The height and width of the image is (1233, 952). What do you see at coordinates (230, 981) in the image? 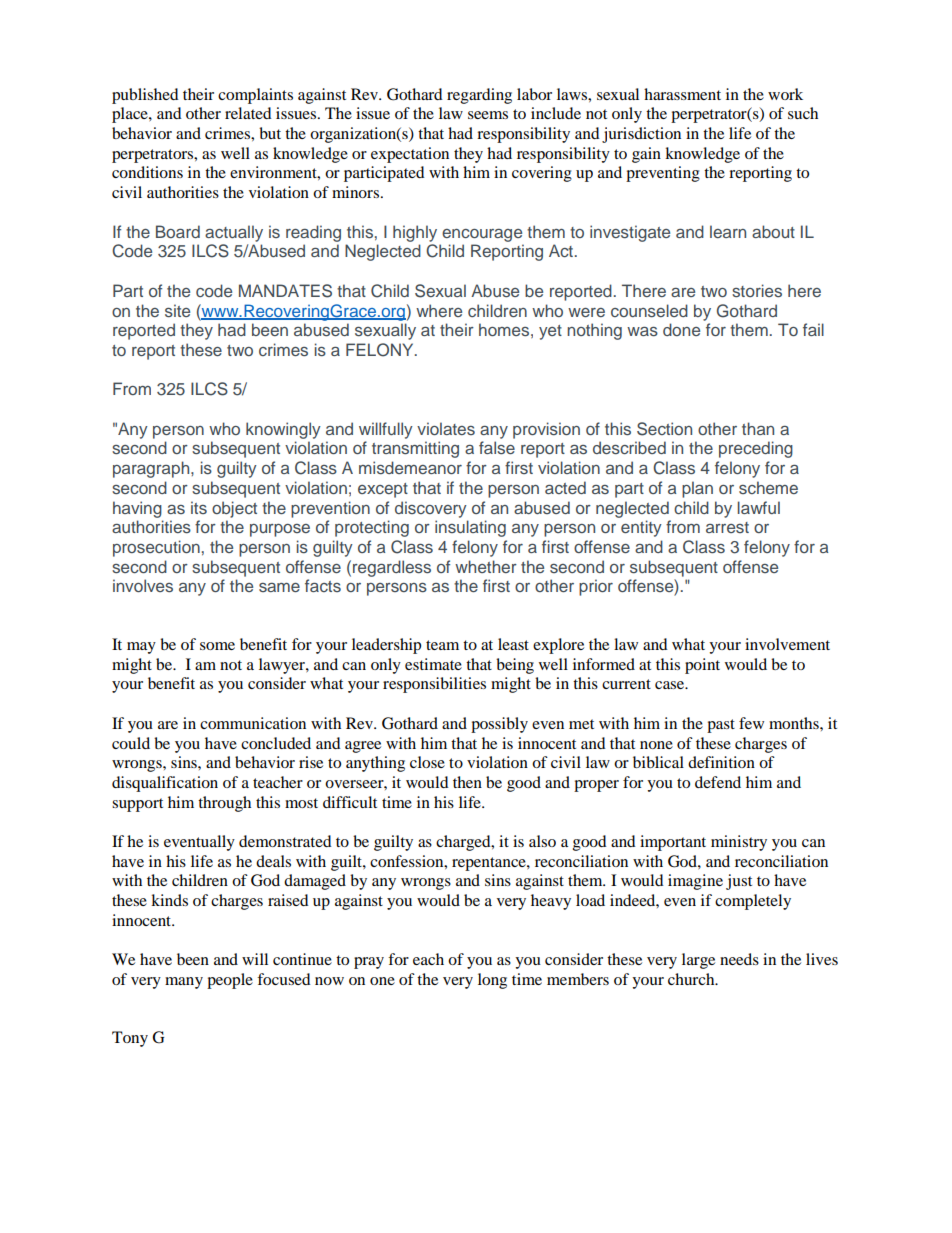
I see `people` at bounding box center [230, 981].
